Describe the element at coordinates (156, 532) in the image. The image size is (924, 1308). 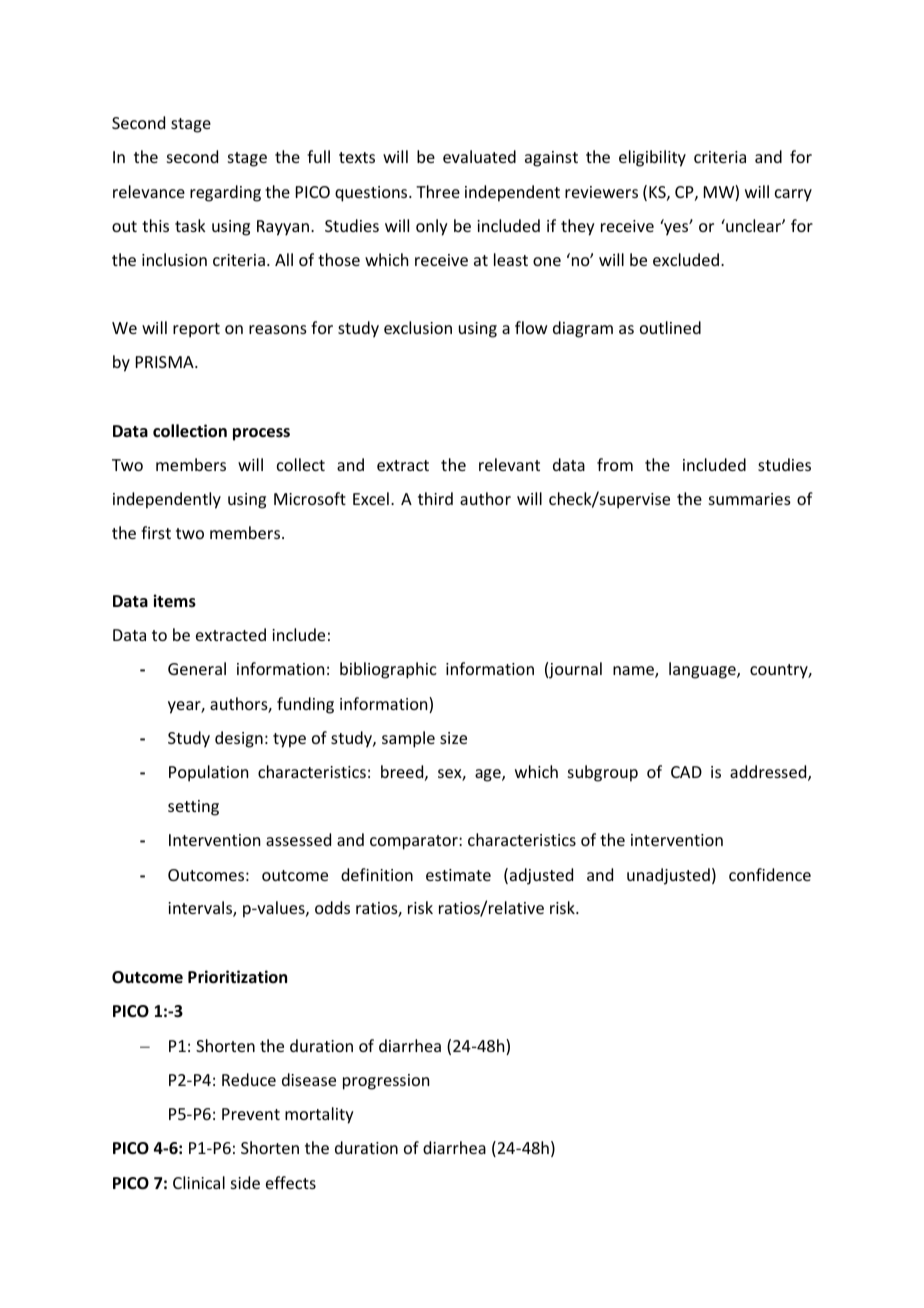
I see `first` at that location.
